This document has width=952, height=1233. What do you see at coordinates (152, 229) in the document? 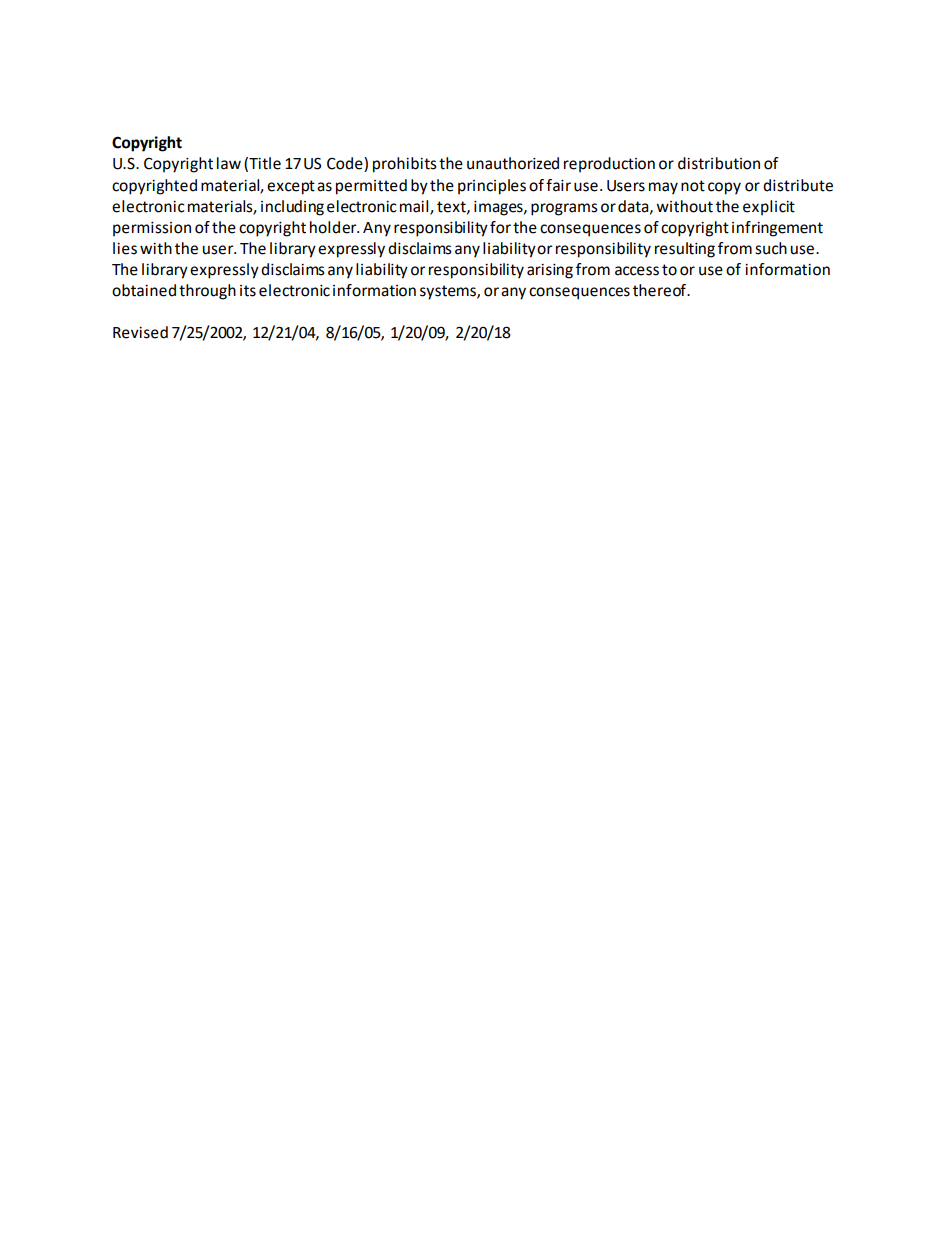
I see `permission` at bounding box center [152, 229].
